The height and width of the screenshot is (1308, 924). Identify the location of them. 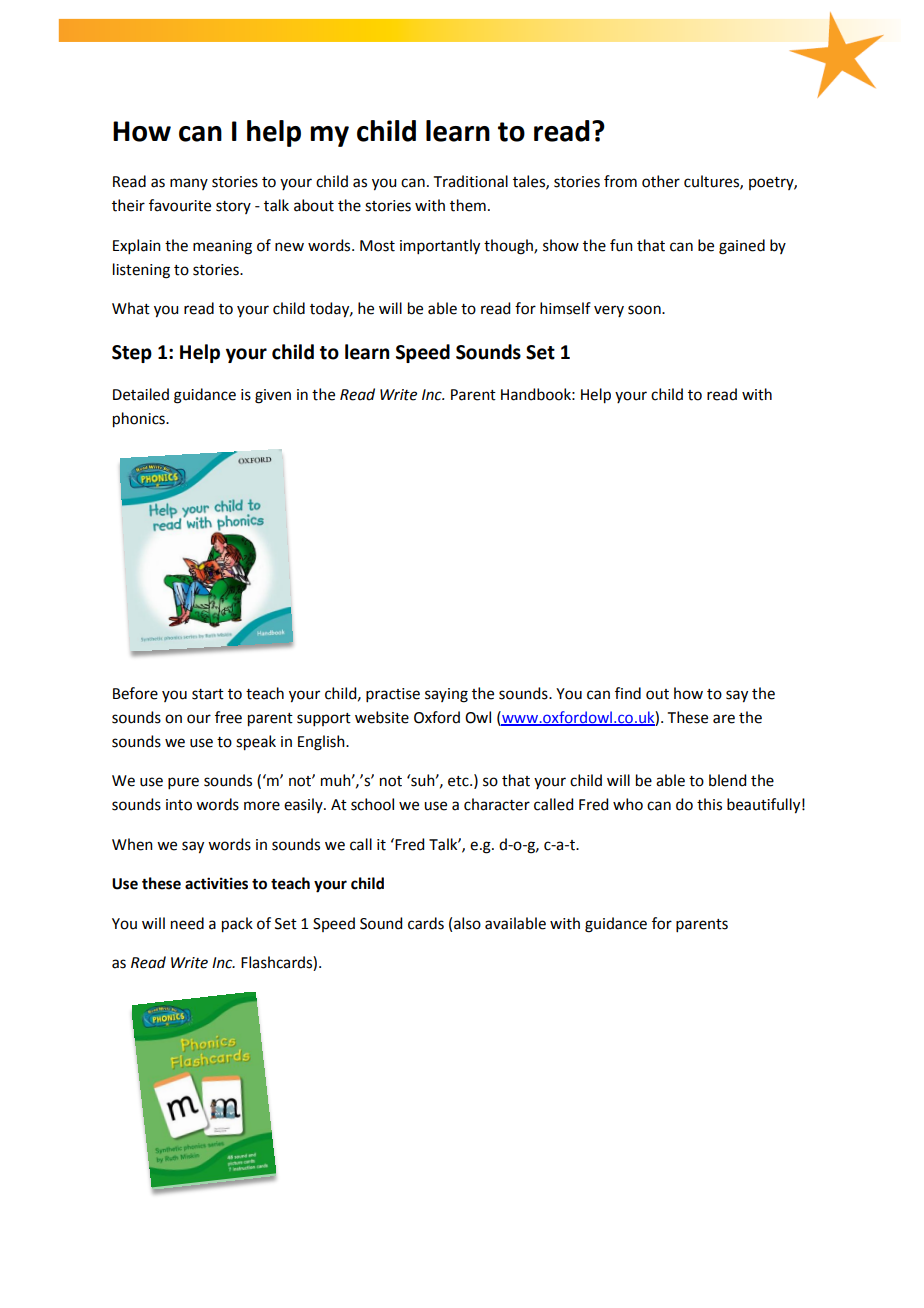
(468, 205).
